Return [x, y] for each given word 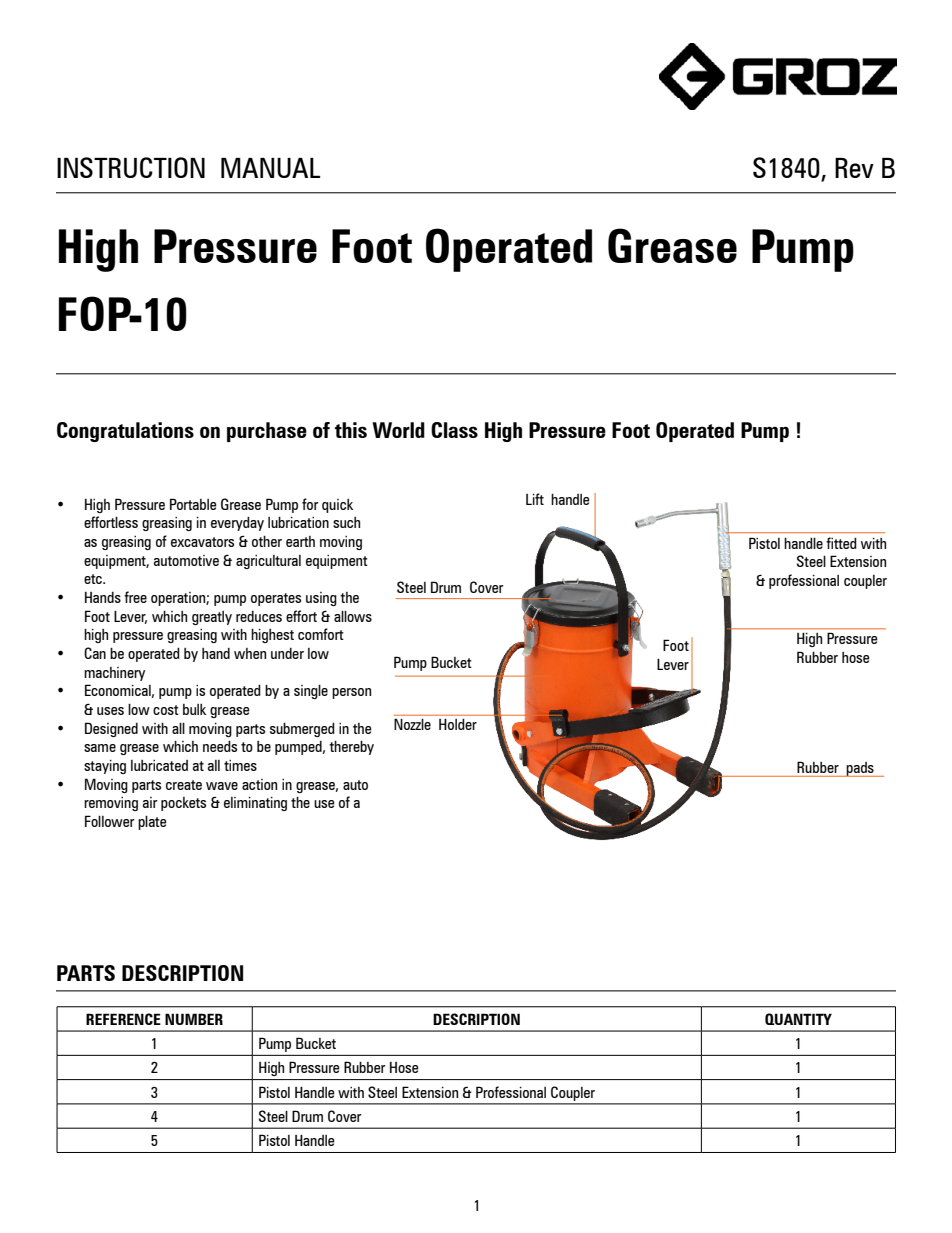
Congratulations [125, 432]
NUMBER [194, 1019]
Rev [854, 168]
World [398, 430]
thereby [351, 748]
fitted [841, 543]
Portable [193, 504]
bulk [194, 709]
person [351, 693]
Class [454, 430]
